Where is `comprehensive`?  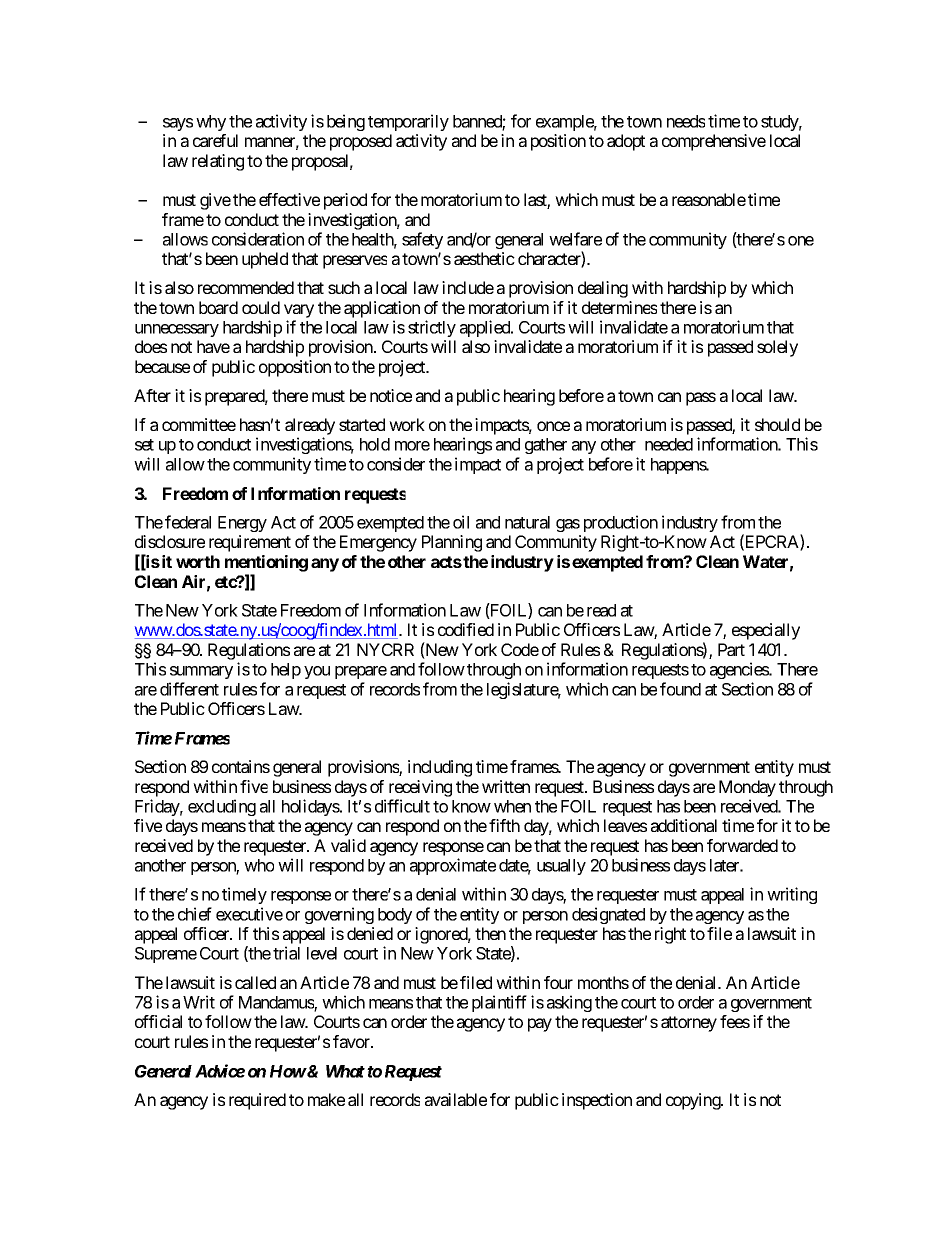
comprehensive is located at coordinates (714, 142).
